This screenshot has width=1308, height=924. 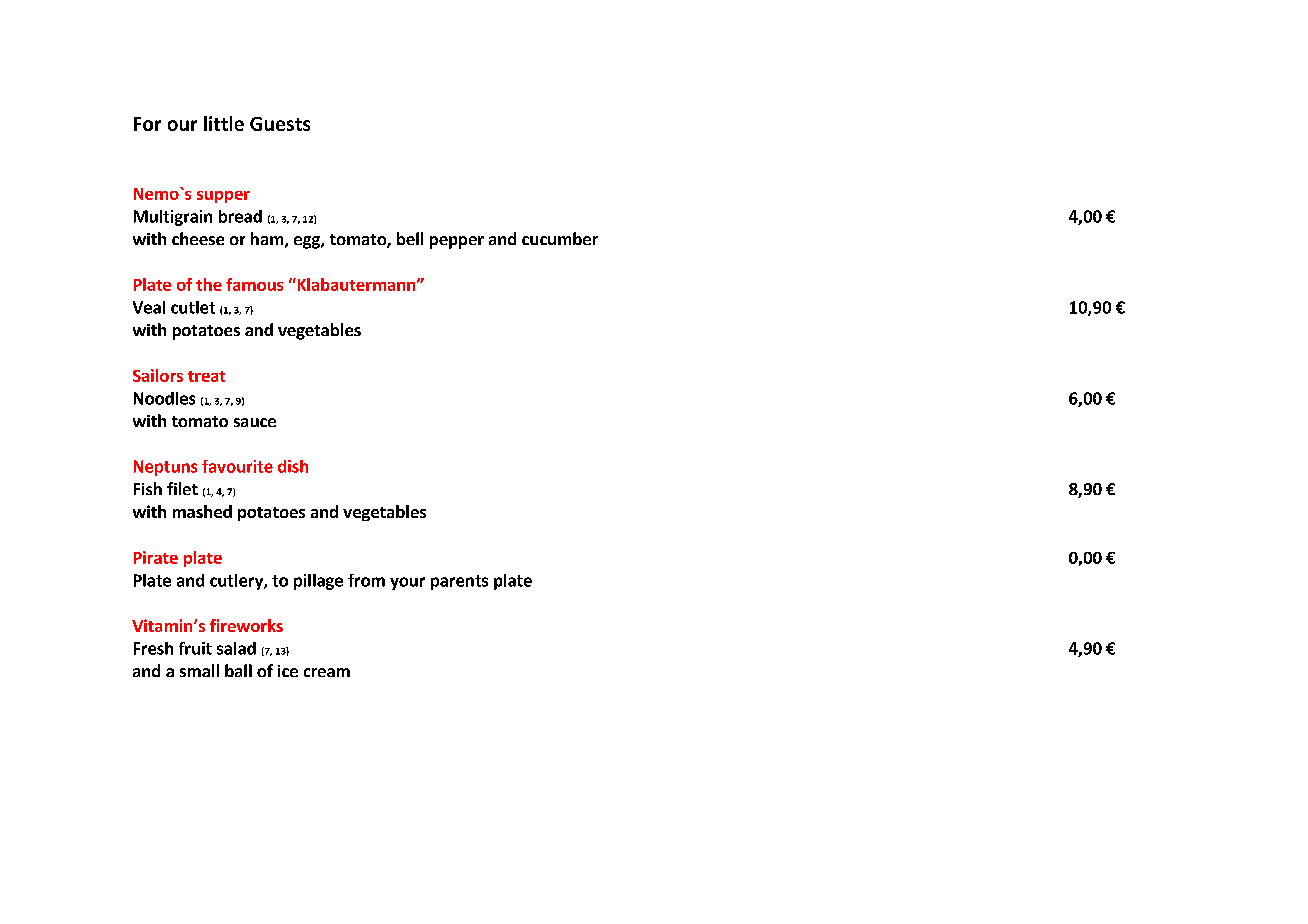 I want to click on mashed, so click(x=202, y=511).
